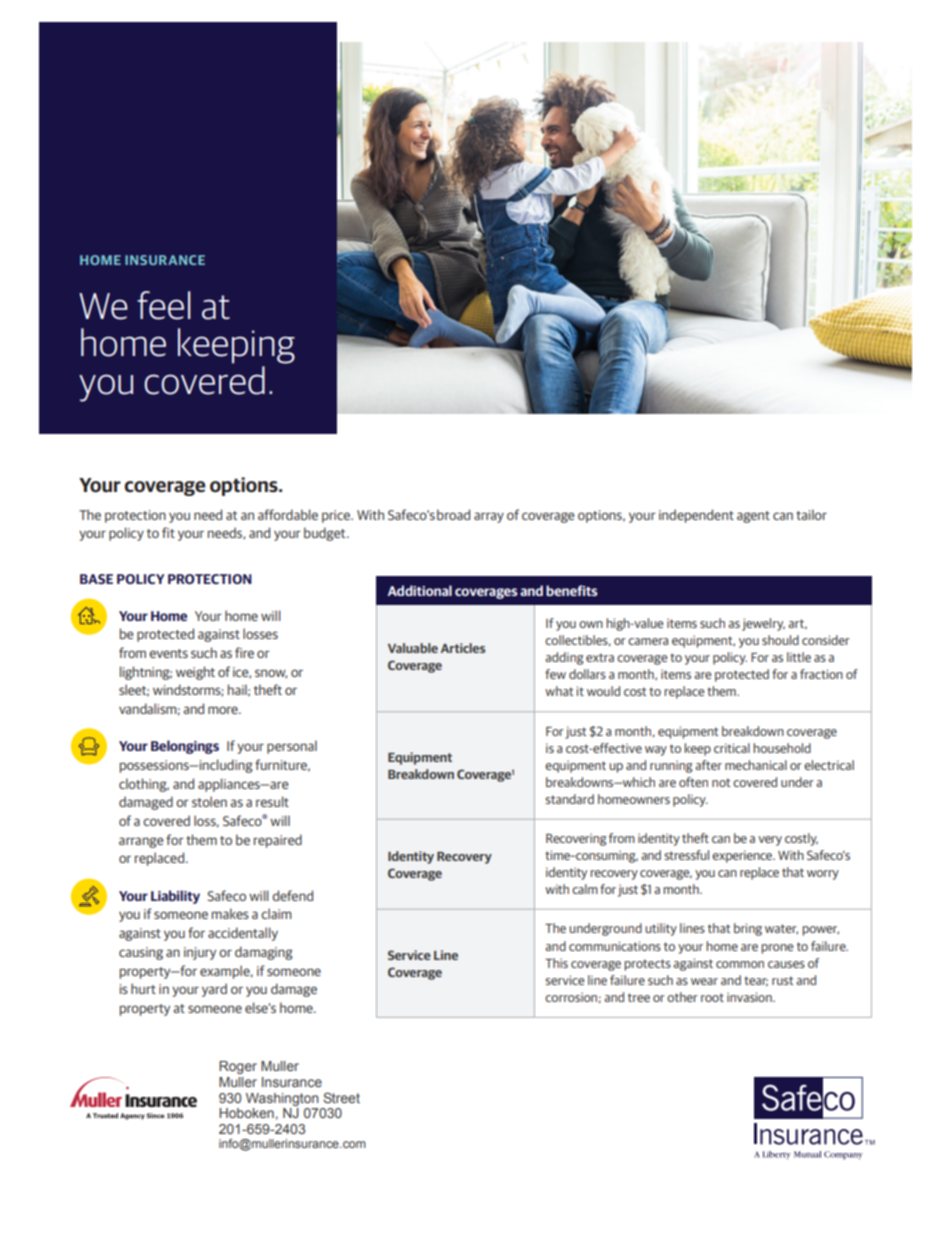  What do you see at coordinates (163, 305) in the screenshot?
I see `feel` at bounding box center [163, 305].
